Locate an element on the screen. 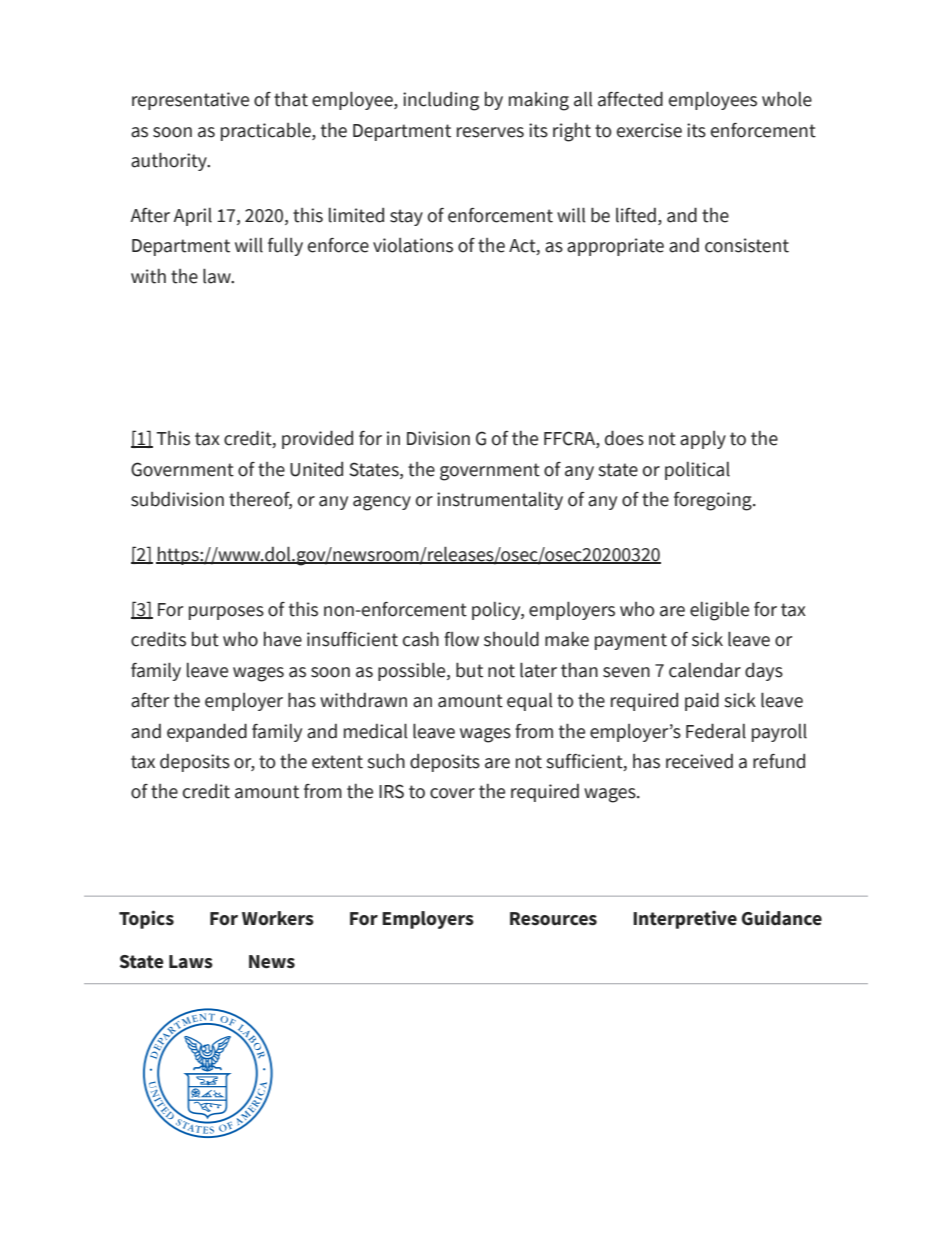 This screenshot has width=952, height=1233. Interpretive is located at coordinates (685, 920).
